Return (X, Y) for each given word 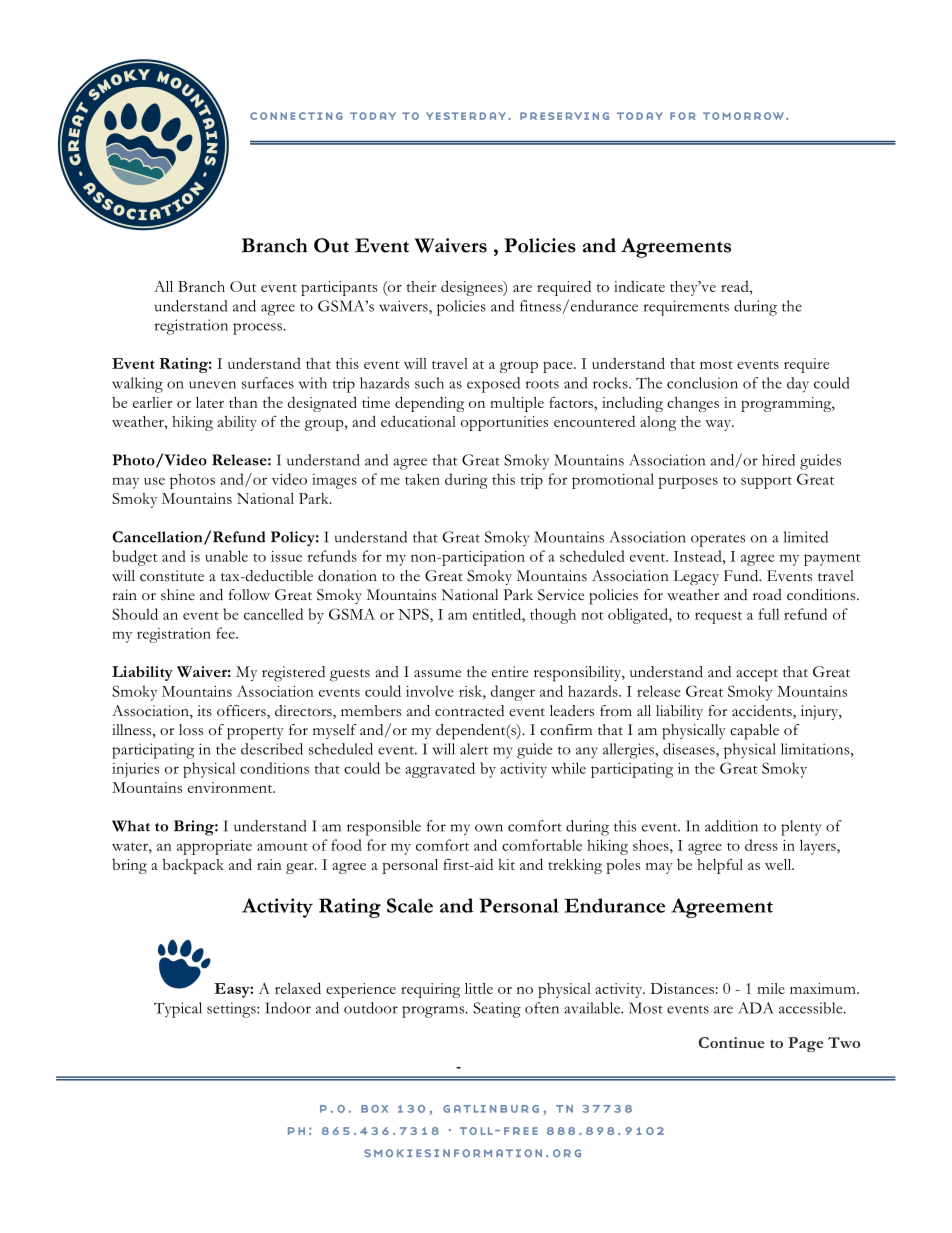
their (421, 286)
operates (718, 540)
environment (231, 787)
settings (232, 1010)
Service (561, 595)
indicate (639, 286)
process (257, 329)
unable (226, 556)
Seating (497, 1010)
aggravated (440, 770)
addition (731, 826)
